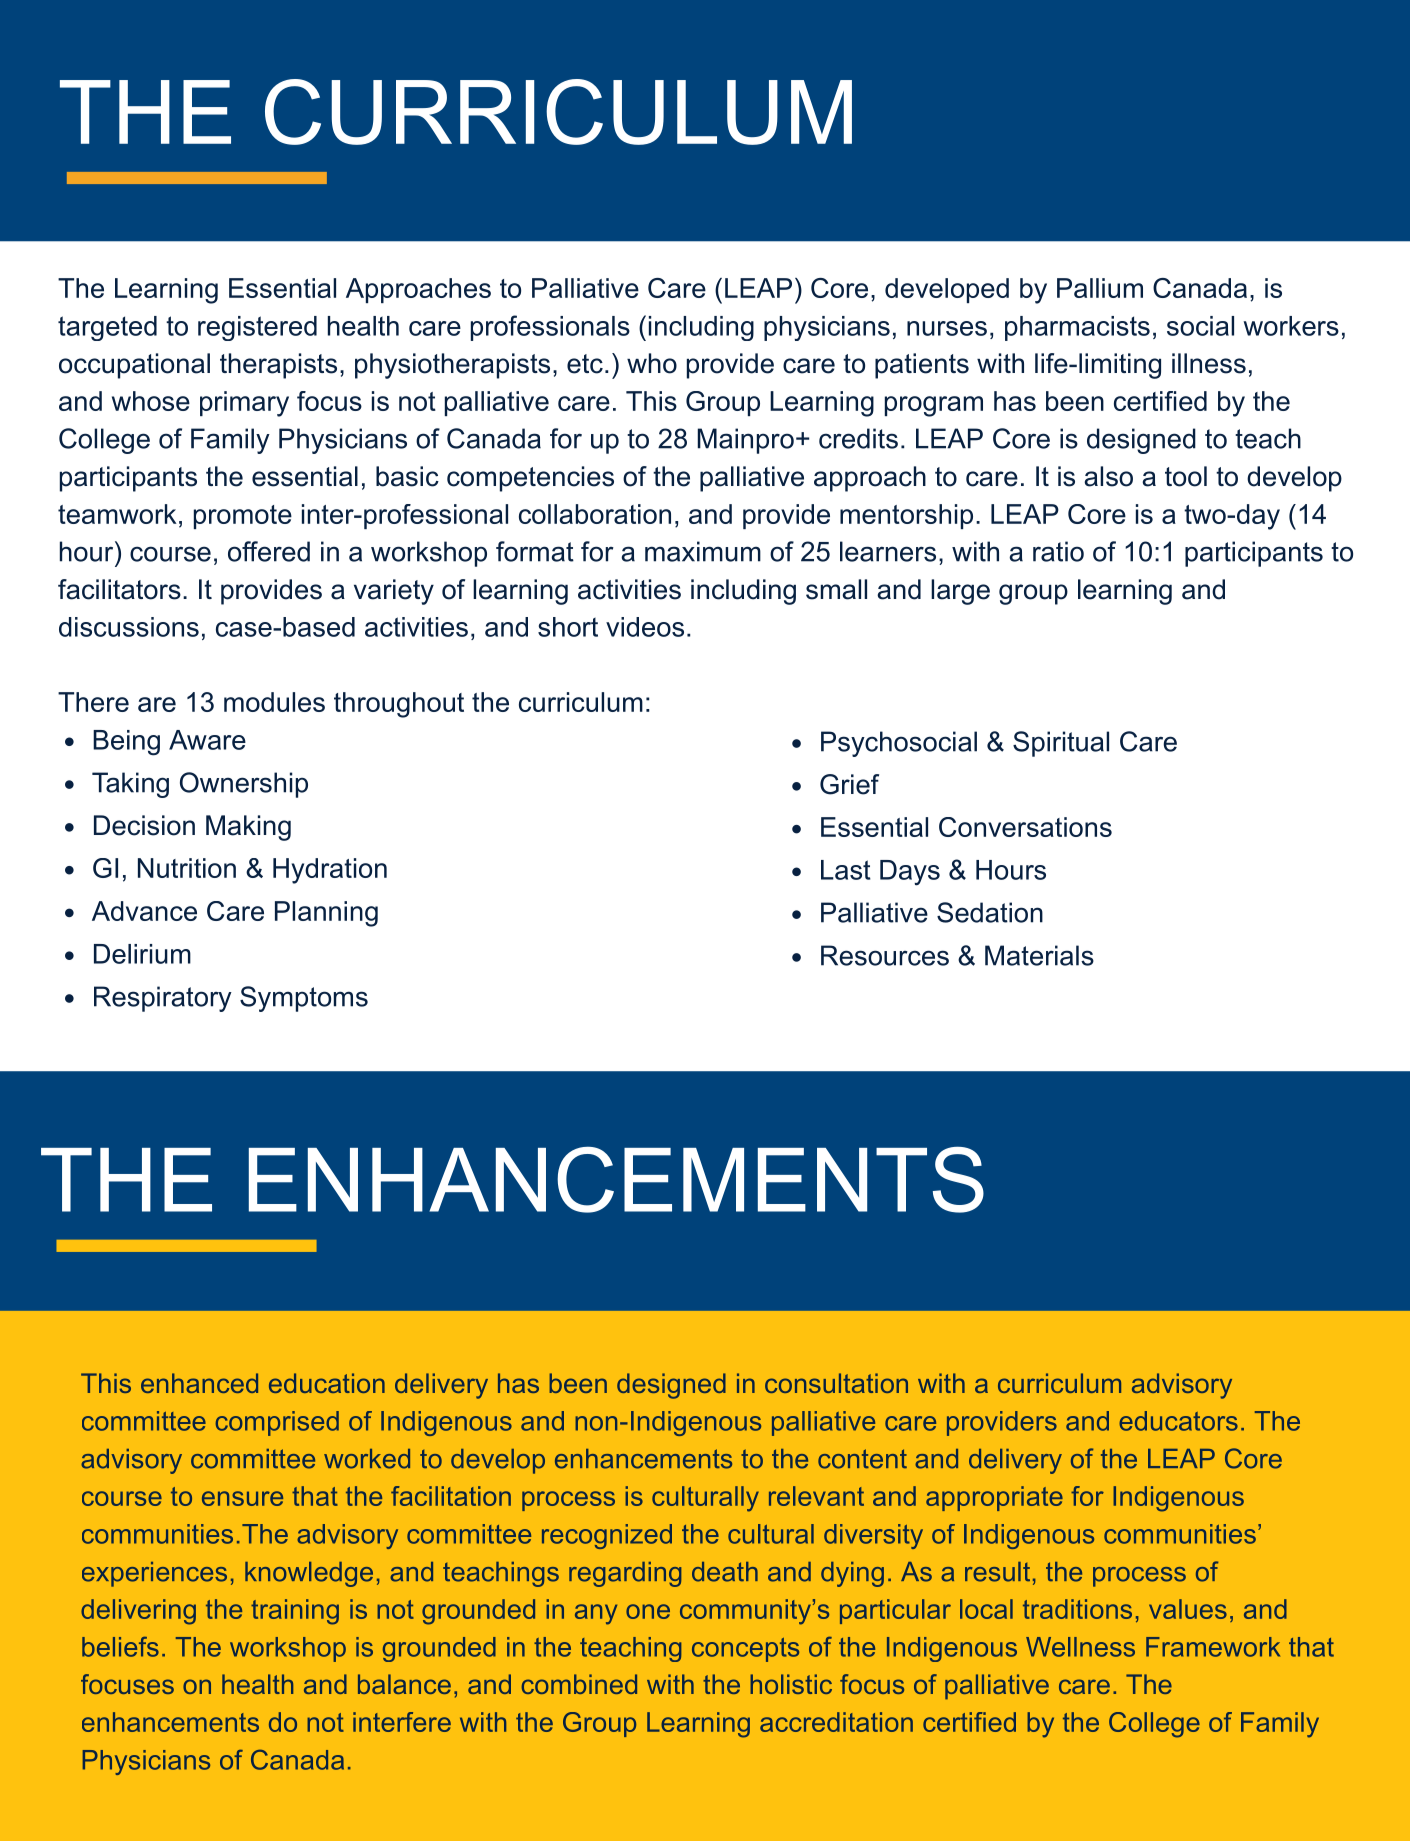 The width and height of the screenshot is (1410, 1841). I want to click on Sedation, so click(990, 912).
